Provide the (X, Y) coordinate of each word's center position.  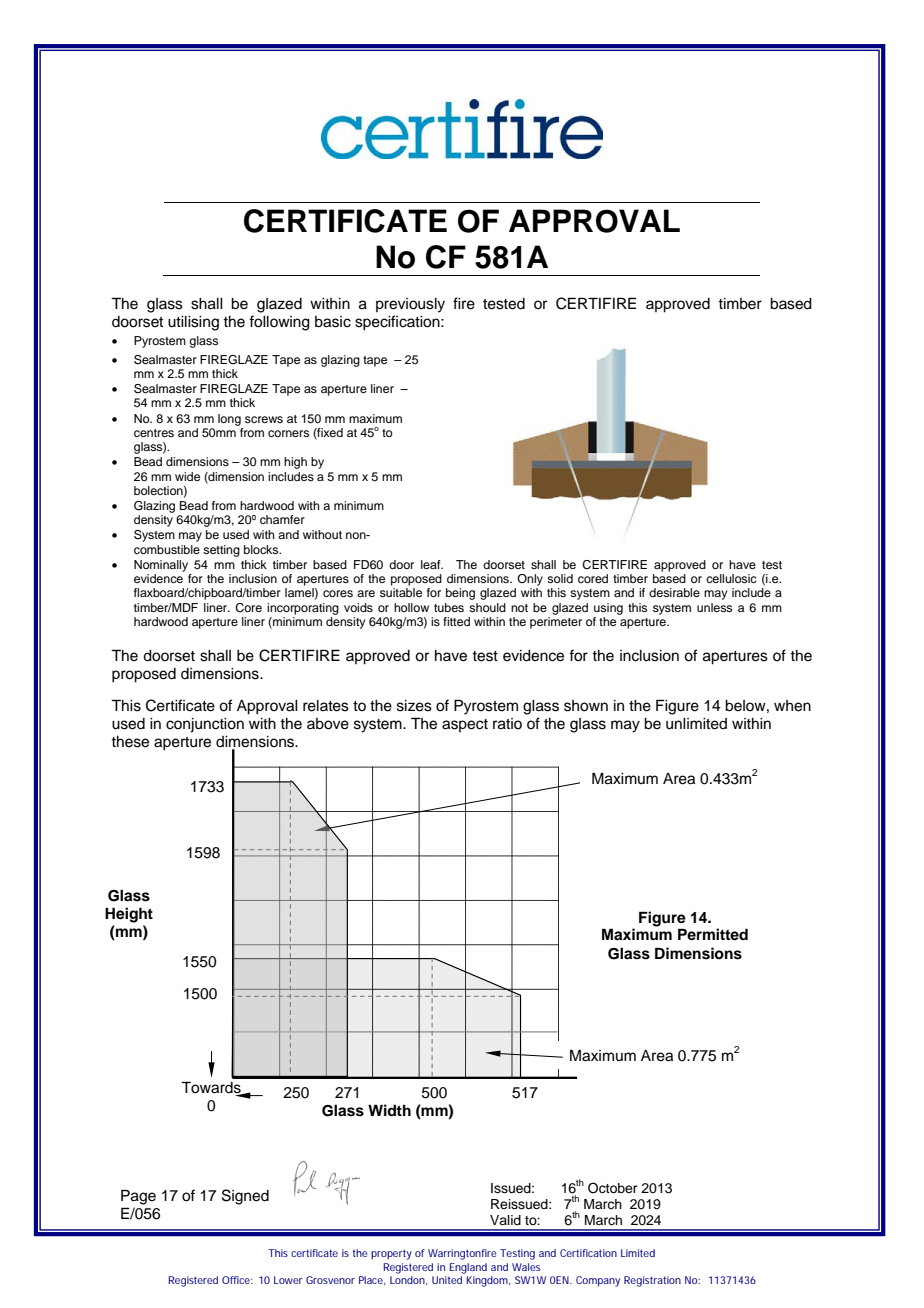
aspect (465, 725)
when (792, 706)
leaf (432, 564)
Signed (245, 1197)
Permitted (713, 934)
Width (389, 1110)
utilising (193, 323)
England (468, 1268)
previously (410, 305)
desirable (674, 592)
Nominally (161, 566)
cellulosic (731, 578)
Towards (212, 1088)
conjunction (205, 725)
